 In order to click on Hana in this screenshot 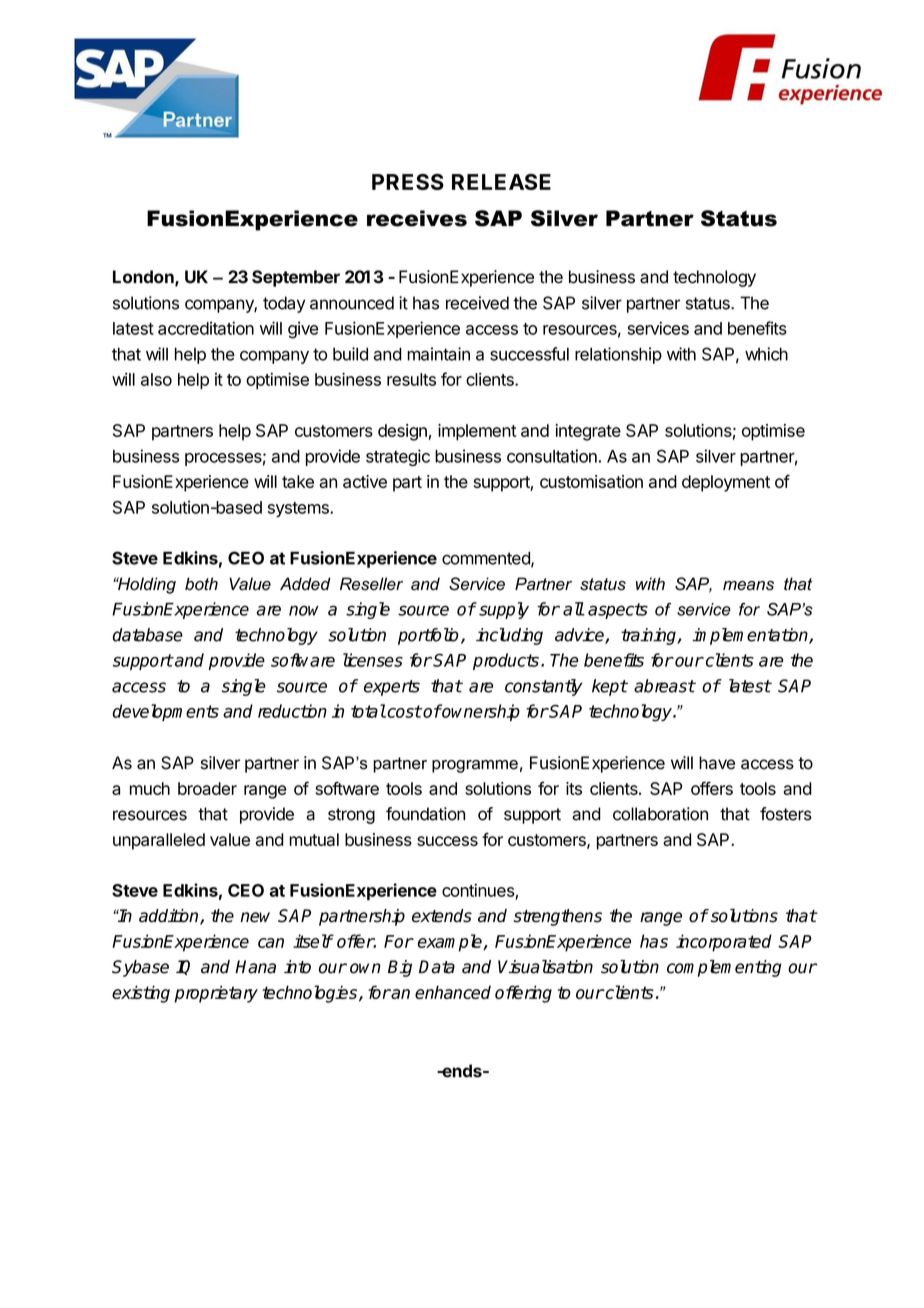, I will do `click(255, 967)`.
